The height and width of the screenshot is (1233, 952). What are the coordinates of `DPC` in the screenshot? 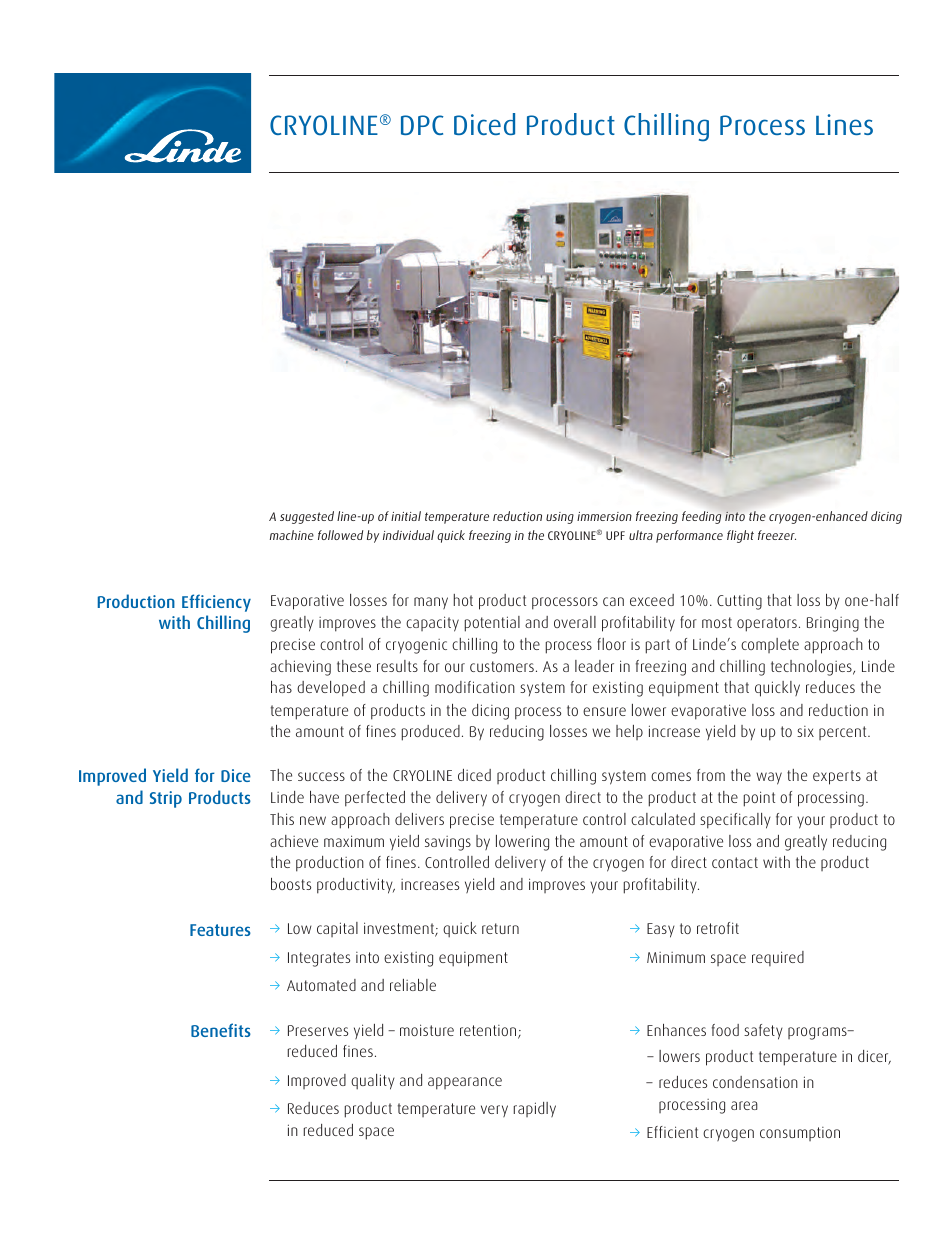 It's located at (422, 125).
